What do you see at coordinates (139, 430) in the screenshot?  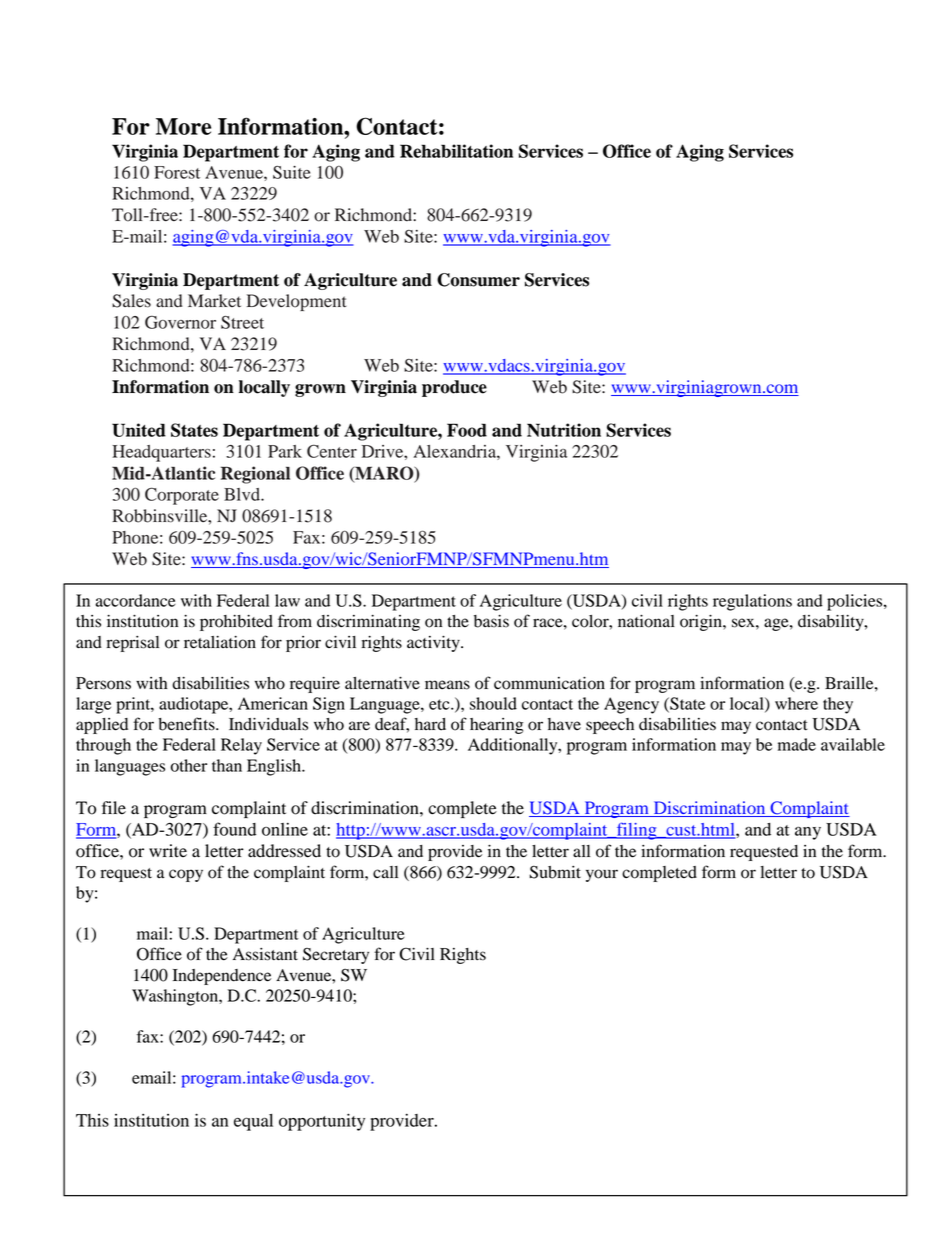 I see `United` at bounding box center [139, 430].
